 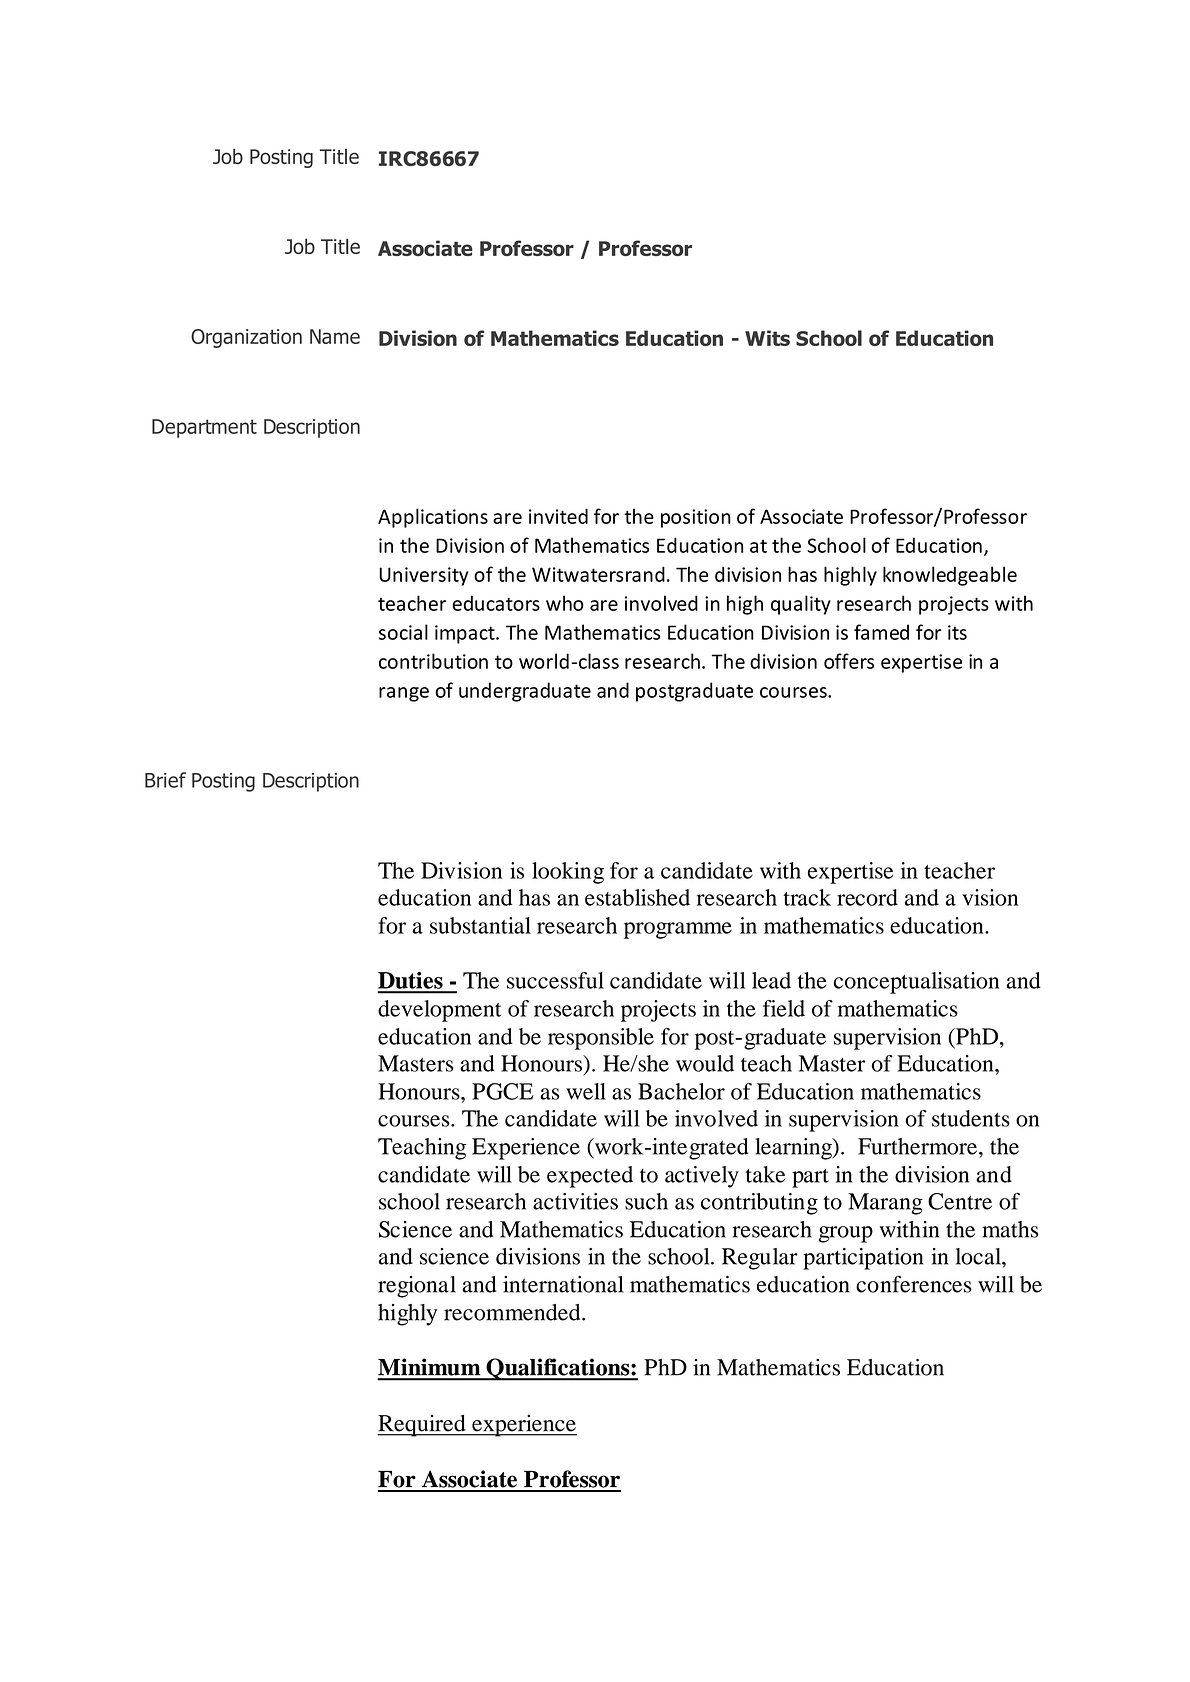 What do you see at coordinates (246, 338) in the page?
I see `Organization` at bounding box center [246, 338].
